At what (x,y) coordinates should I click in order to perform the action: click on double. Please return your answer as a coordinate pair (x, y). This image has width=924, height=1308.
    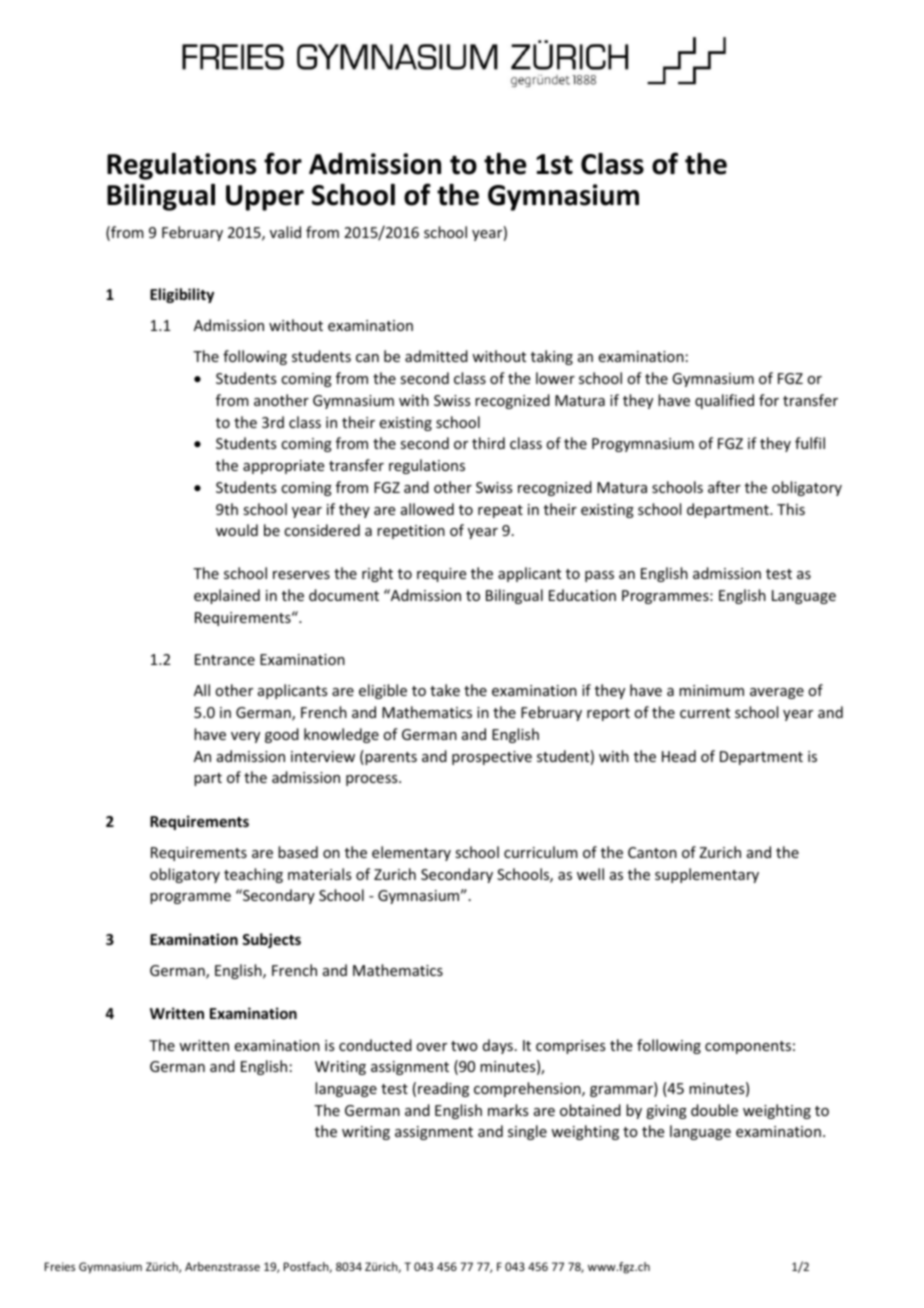
    Looking at the image, I should click on (714, 1110).
